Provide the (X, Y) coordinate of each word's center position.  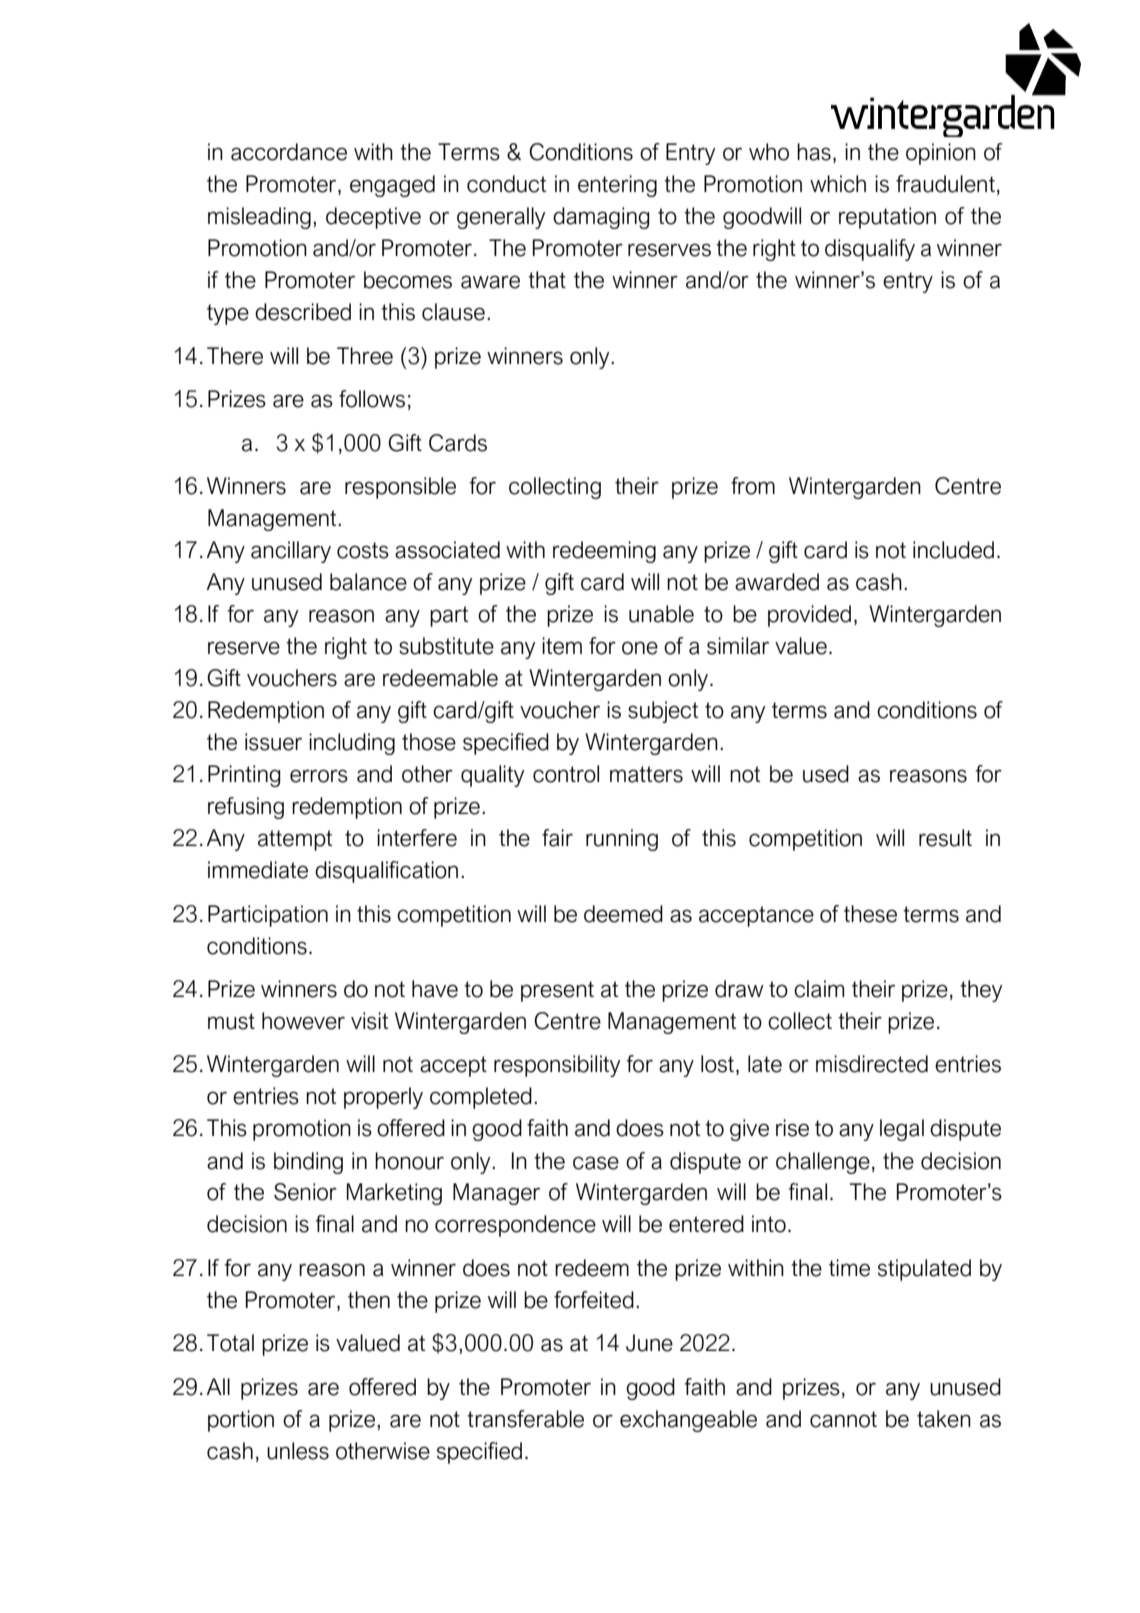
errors (319, 776)
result (945, 838)
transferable (525, 1419)
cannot (843, 1419)
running (622, 840)
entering (617, 186)
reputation (887, 218)
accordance (289, 152)
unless (298, 1451)
